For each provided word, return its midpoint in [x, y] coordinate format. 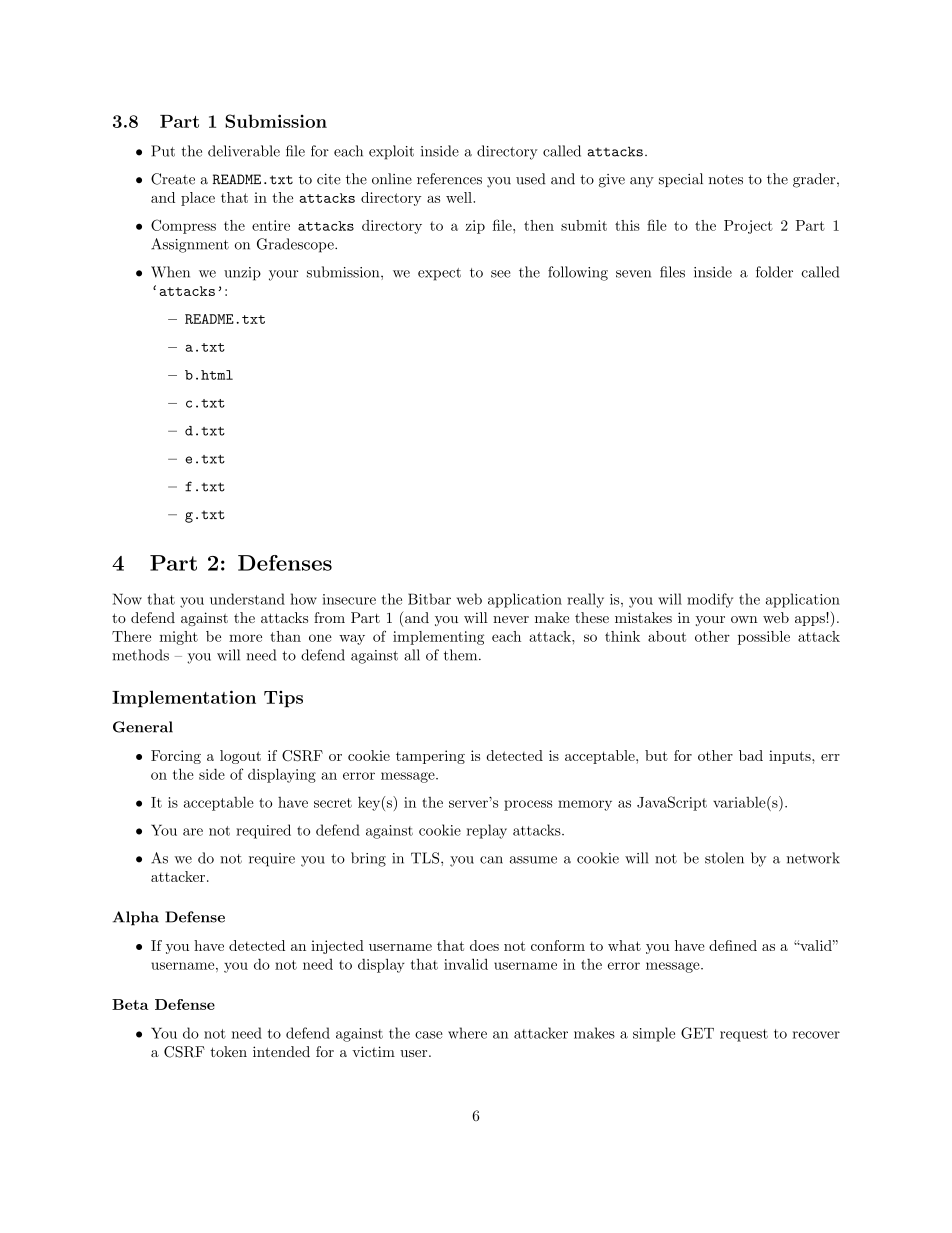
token [228, 1051]
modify [710, 600]
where [467, 1033]
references [449, 179]
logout [240, 757]
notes [725, 180]
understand [247, 599]
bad [751, 755]
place [198, 199]
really [585, 600]
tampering [430, 757]
